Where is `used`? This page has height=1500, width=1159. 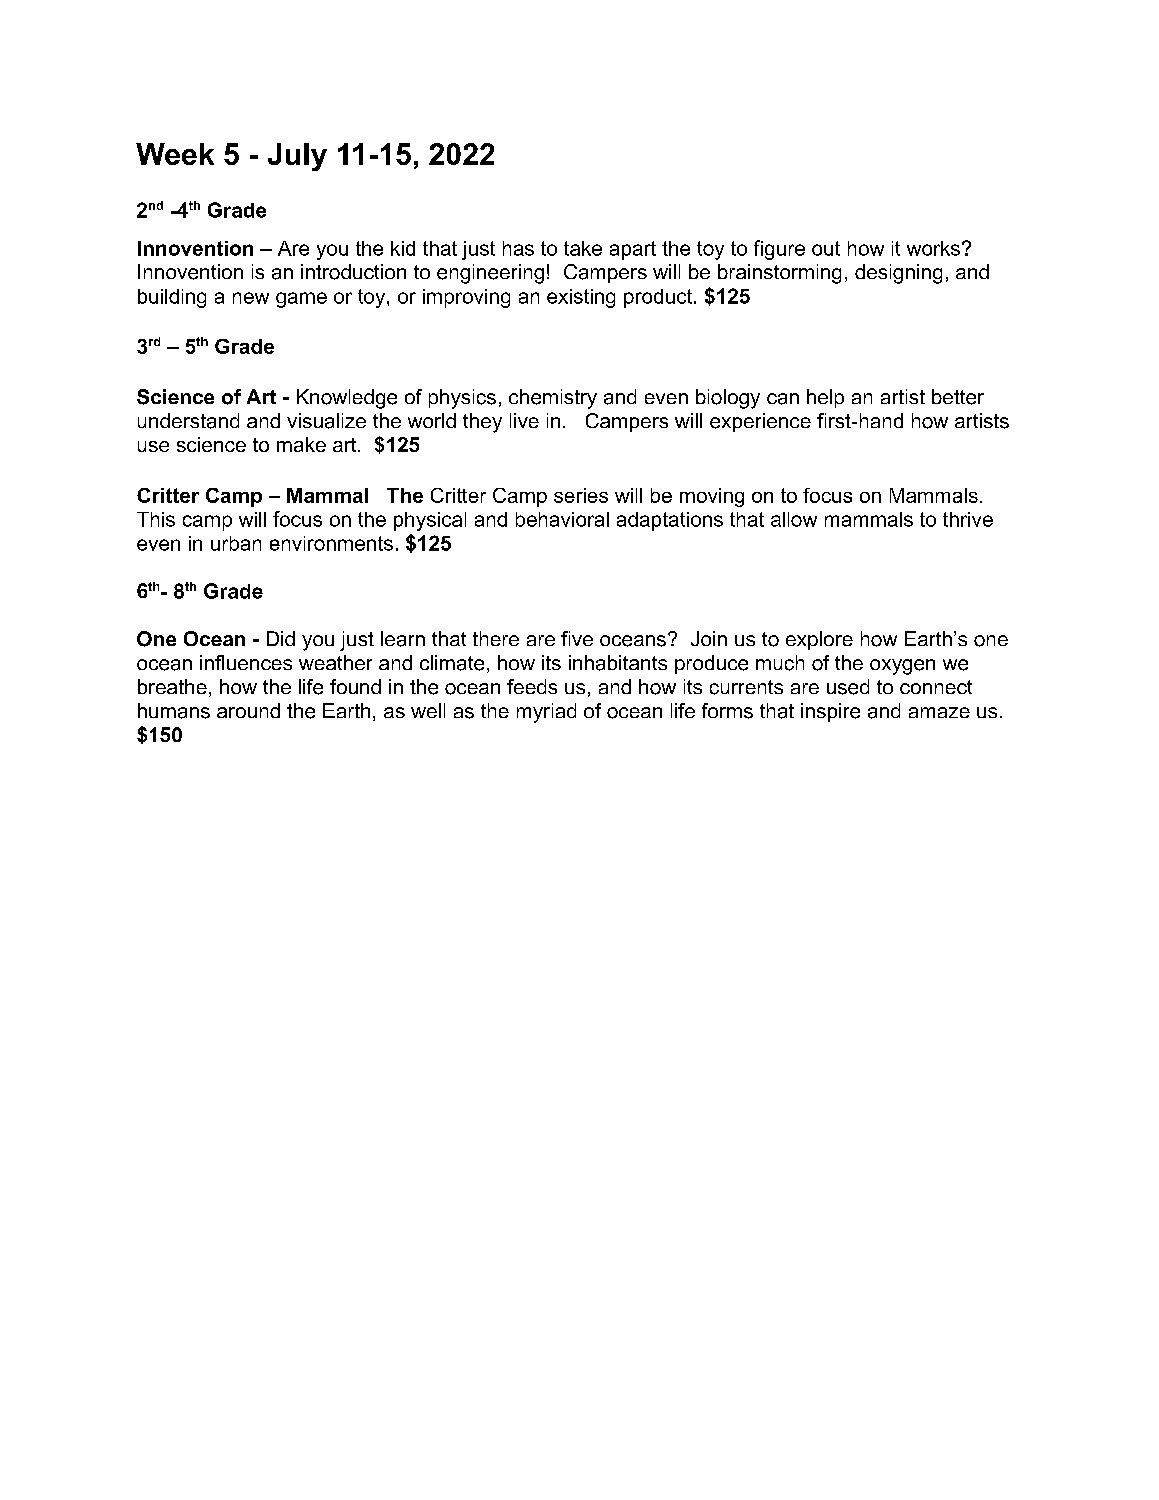 used is located at coordinates (848, 687).
